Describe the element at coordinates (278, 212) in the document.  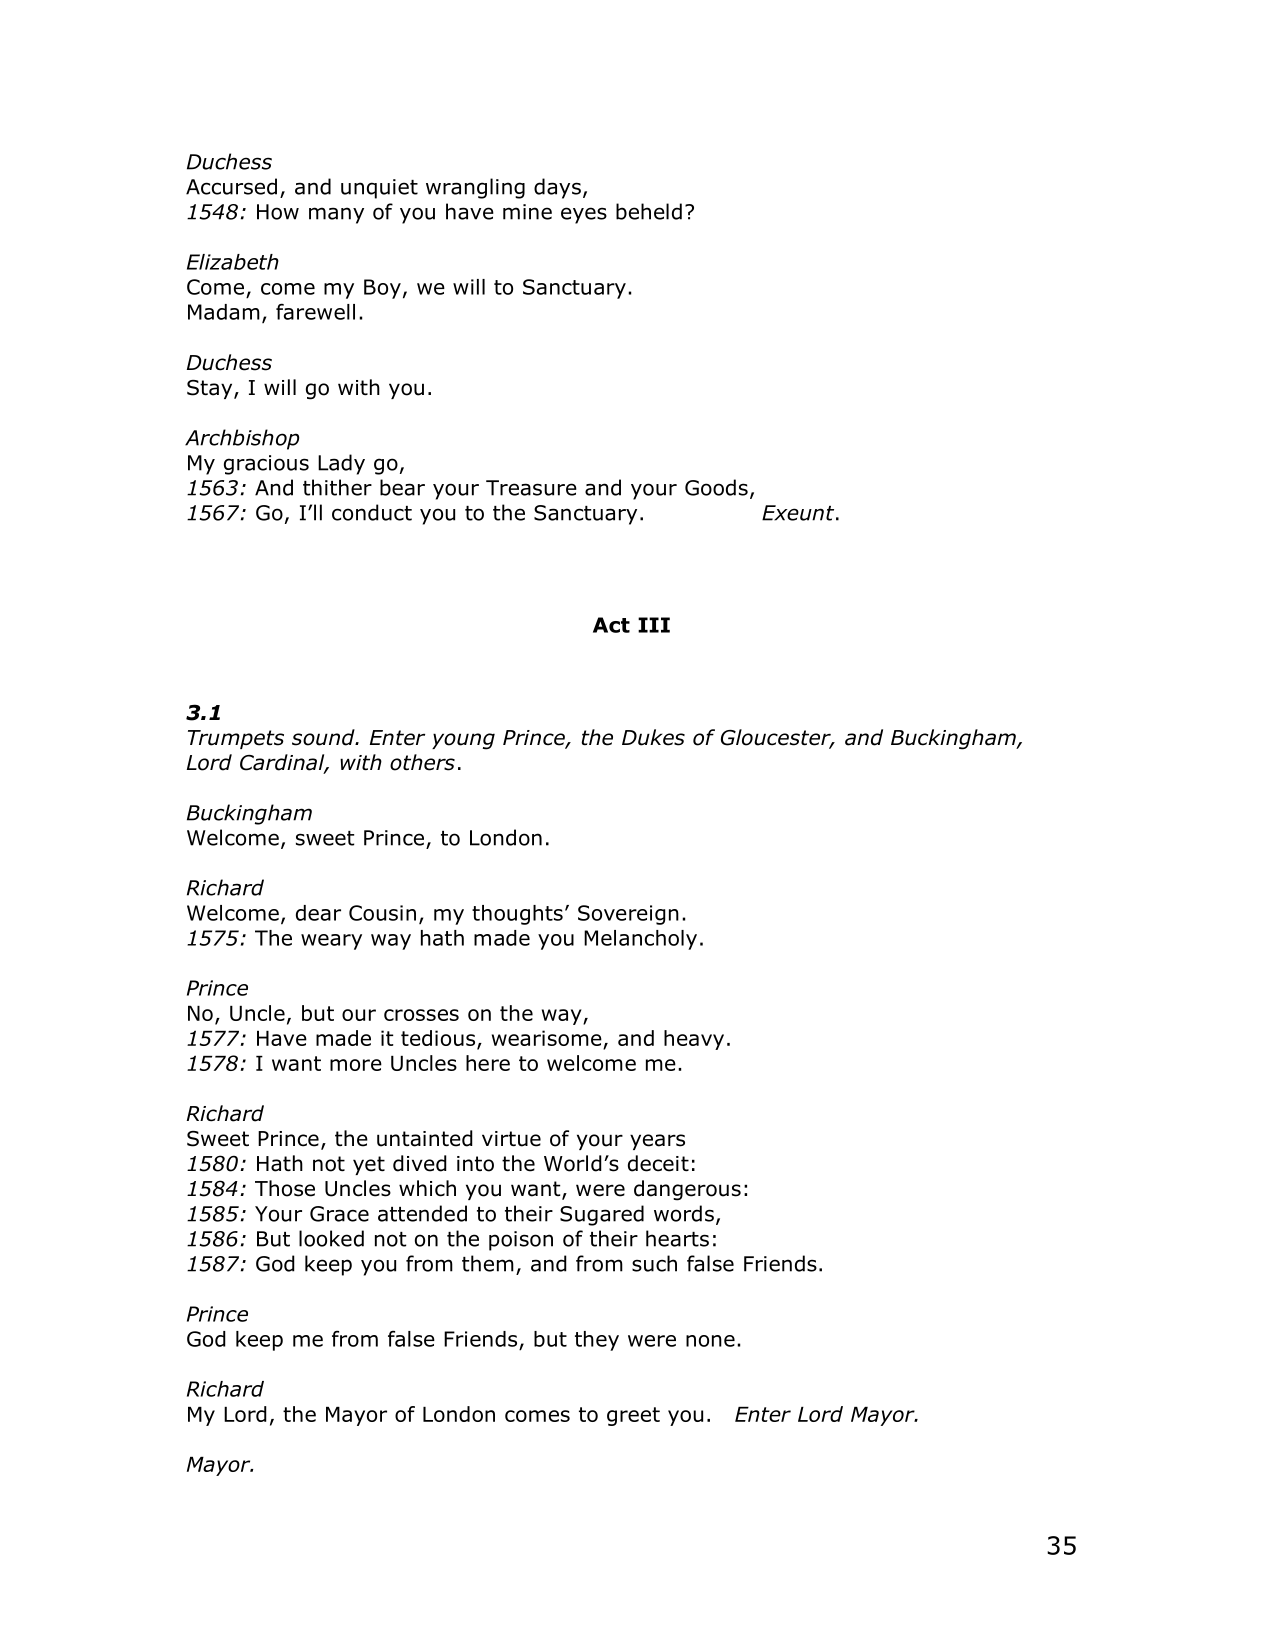
I see `How` at that location.
